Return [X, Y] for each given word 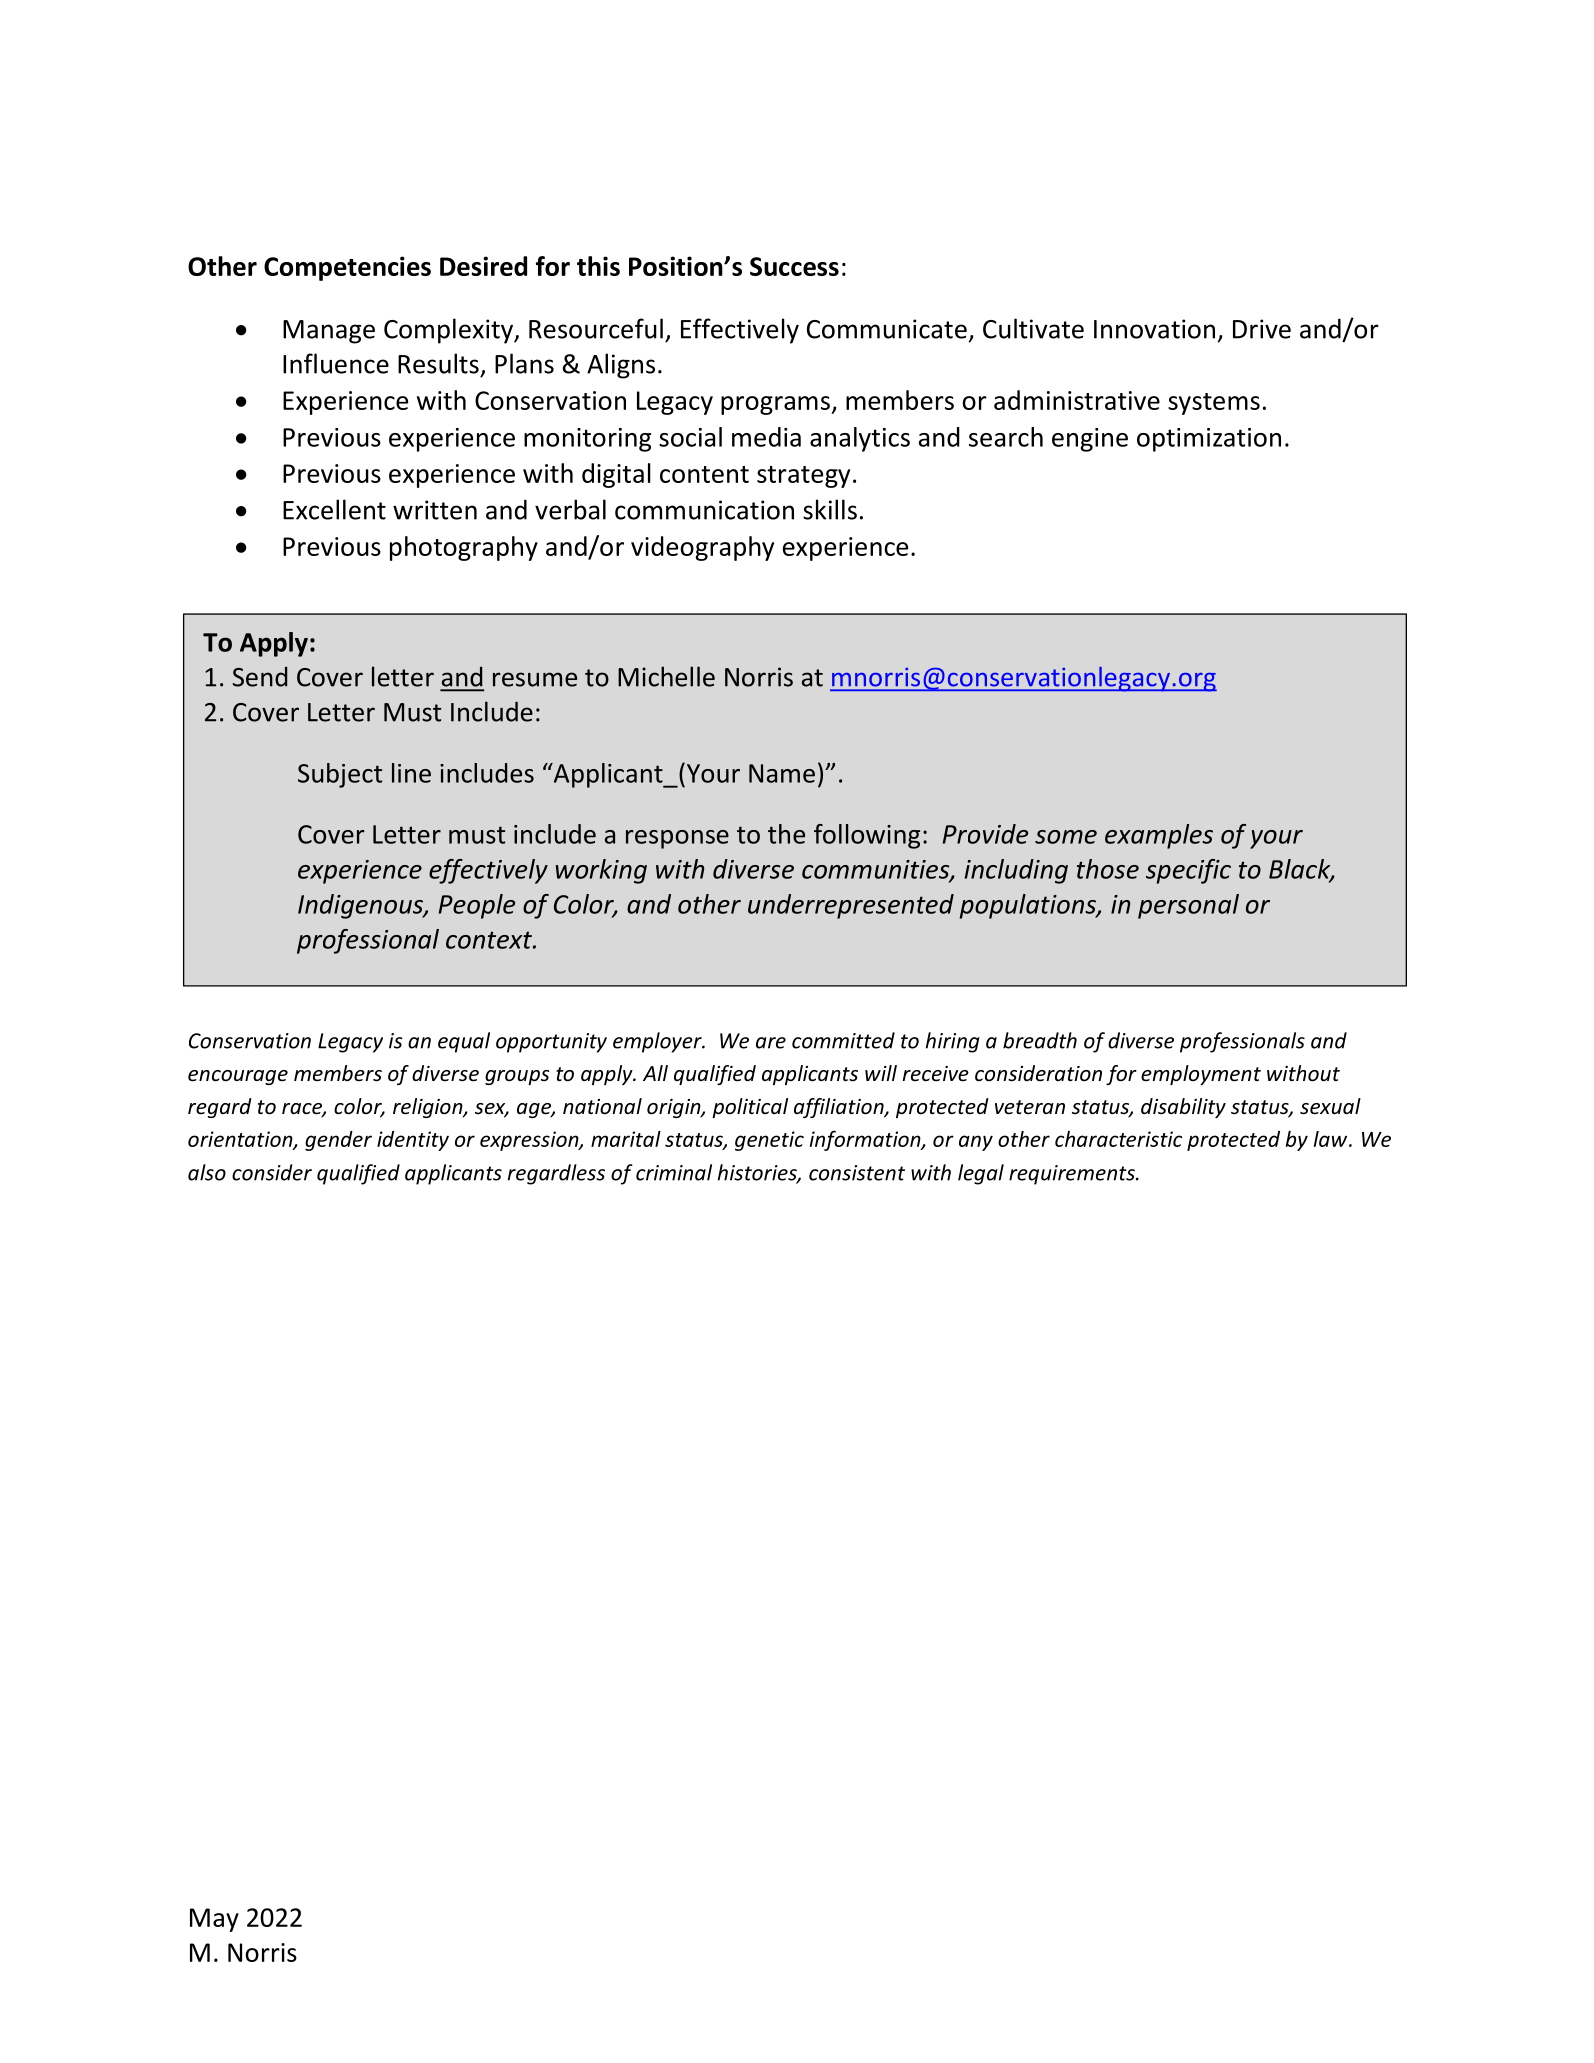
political [750, 1108]
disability [1183, 1108]
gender [338, 1141]
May [214, 1920]
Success [794, 266]
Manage [329, 332]
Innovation [1154, 329]
